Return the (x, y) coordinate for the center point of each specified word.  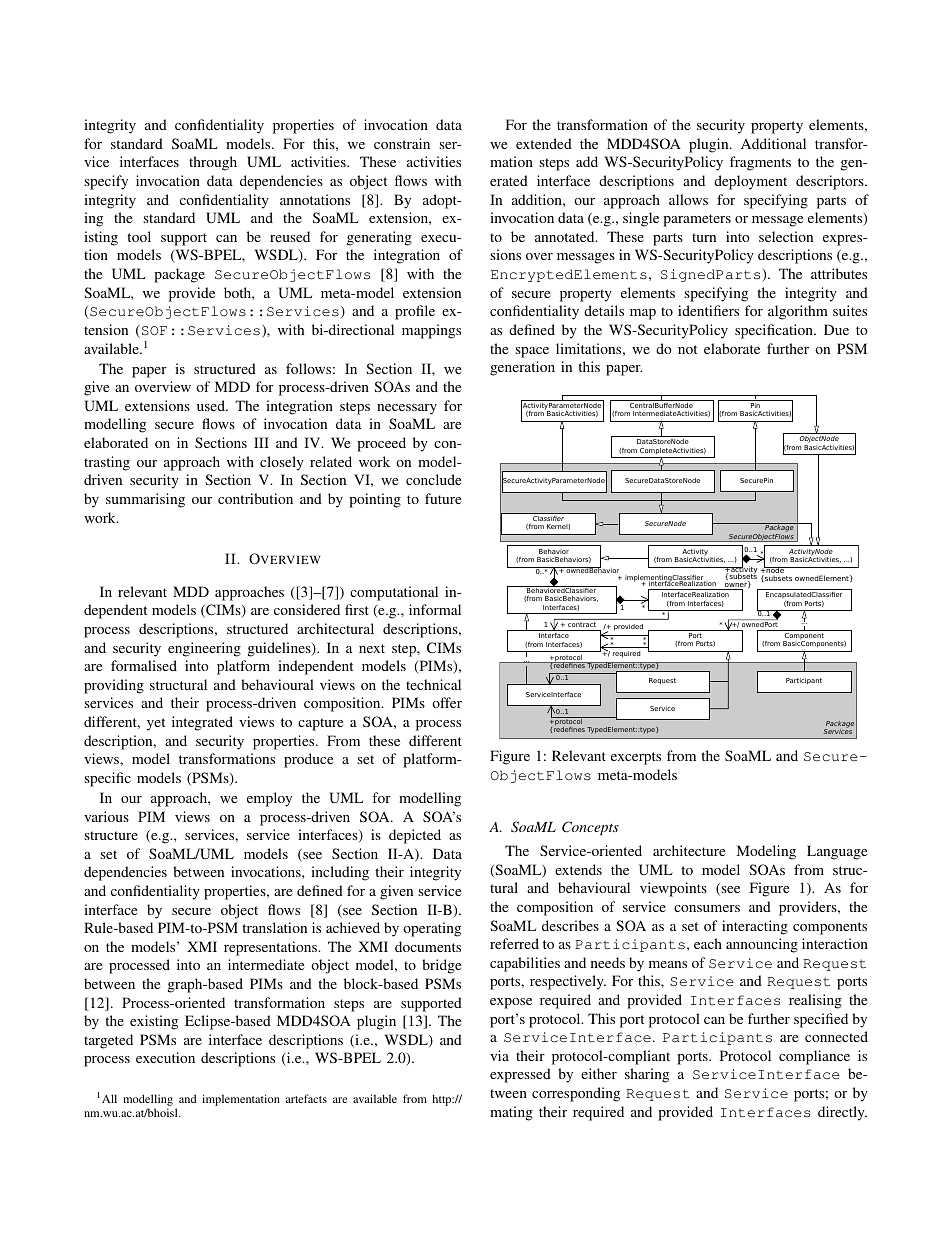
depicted (415, 836)
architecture (689, 850)
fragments (760, 163)
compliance (814, 1057)
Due (836, 329)
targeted (108, 1041)
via (499, 1055)
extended (544, 143)
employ (269, 799)
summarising (145, 500)
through (213, 163)
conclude (433, 479)
